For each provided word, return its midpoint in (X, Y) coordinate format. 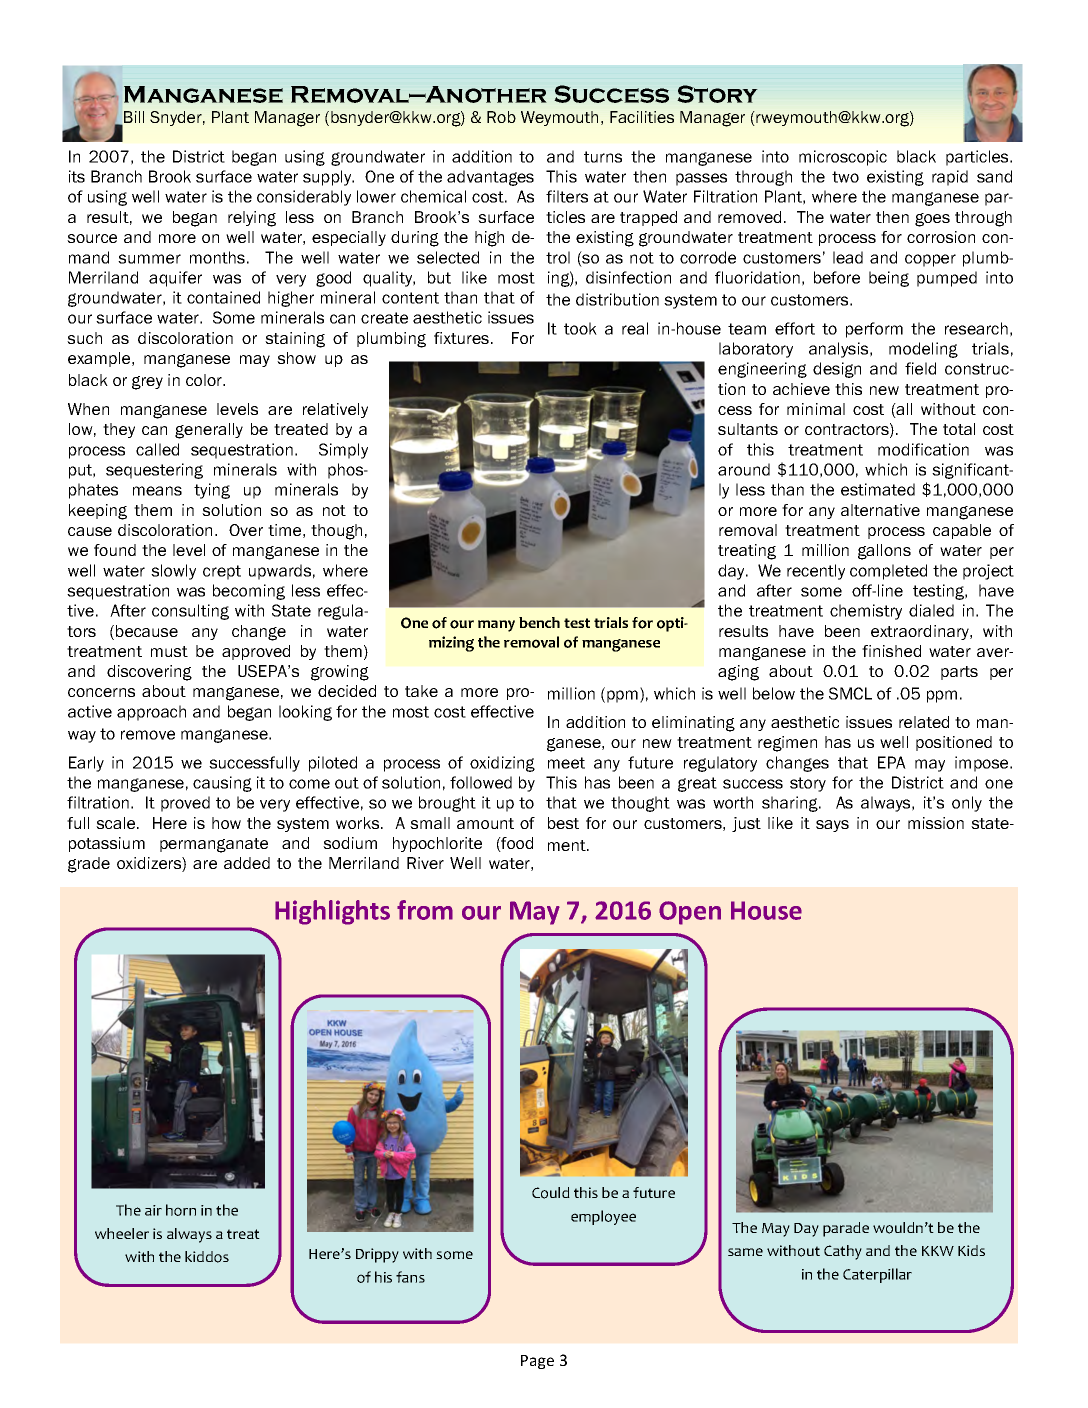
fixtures (461, 338)
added (247, 863)
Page (537, 1362)
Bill (133, 118)
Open (690, 913)
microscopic (843, 158)
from (425, 910)
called (157, 449)
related (924, 722)
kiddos (207, 1257)
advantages (490, 178)
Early (86, 764)
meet (566, 763)
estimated (878, 489)
